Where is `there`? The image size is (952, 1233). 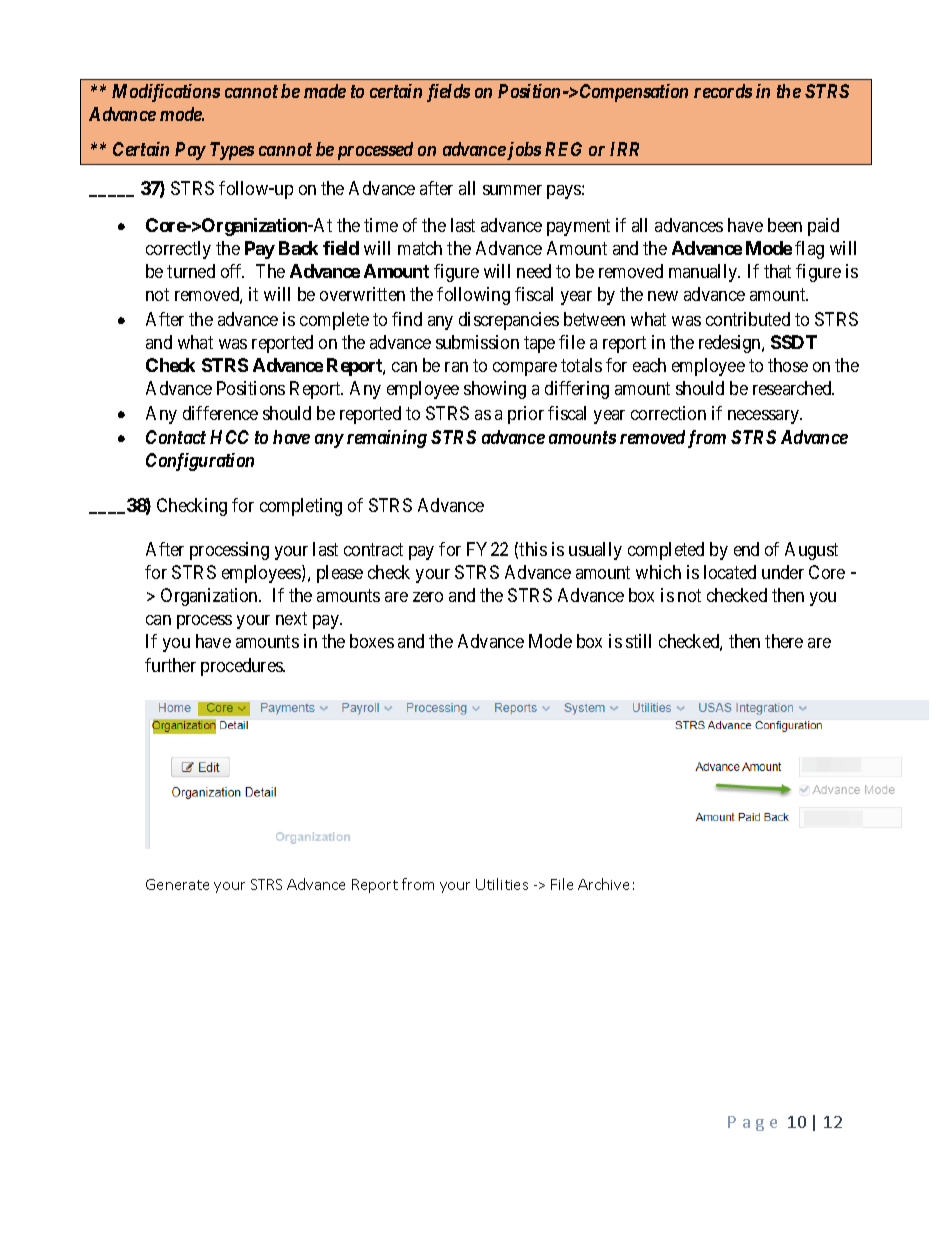
there is located at coordinates (784, 641).
